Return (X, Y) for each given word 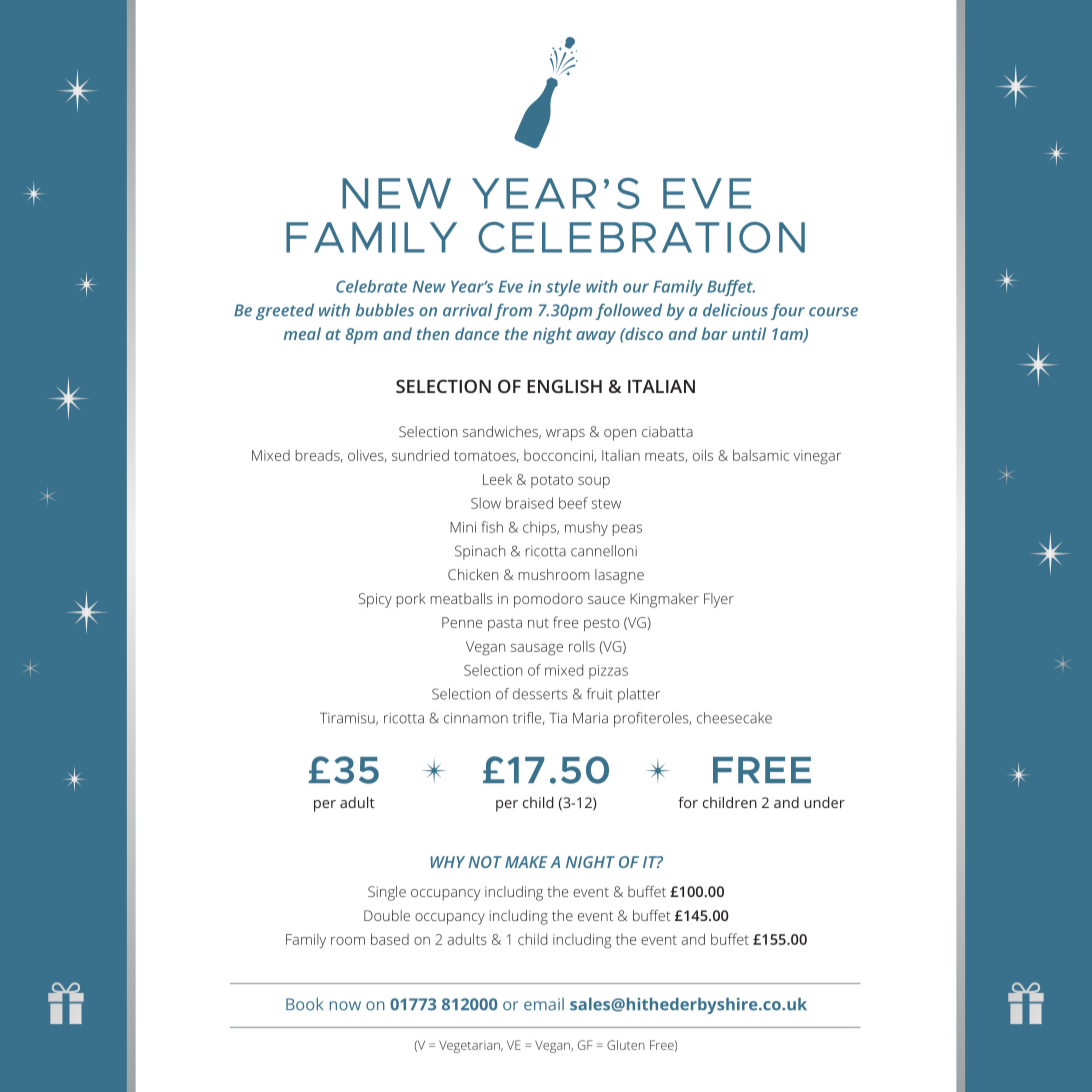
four (788, 311)
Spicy (375, 600)
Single (387, 893)
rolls (582, 646)
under (824, 802)
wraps (565, 435)
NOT (485, 862)
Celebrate (371, 286)
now (345, 1006)
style (563, 288)
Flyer (719, 600)
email (544, 1004)
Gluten (626, 1045)
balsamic (761, 455)
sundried (420, 455)
